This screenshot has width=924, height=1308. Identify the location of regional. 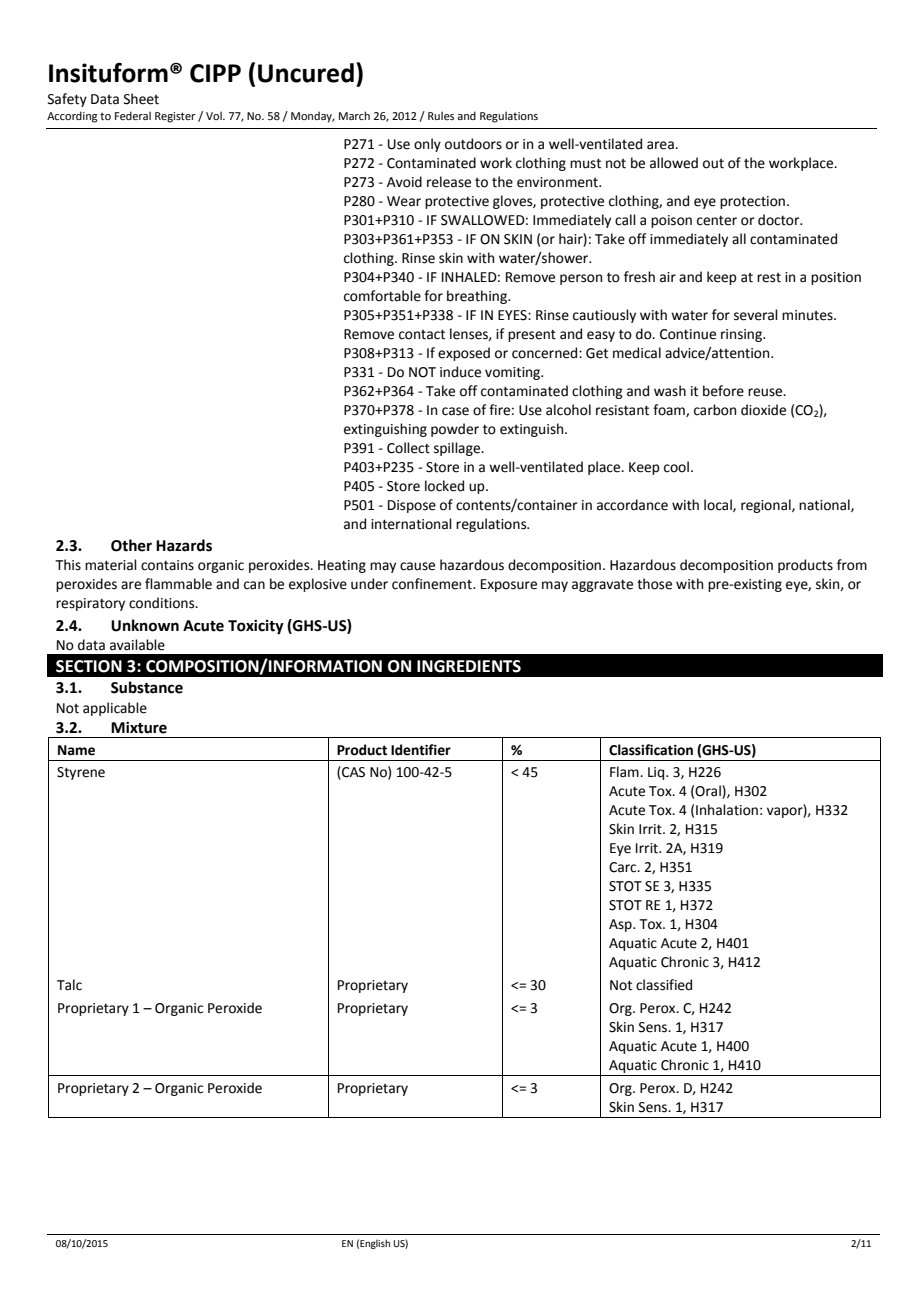
(767, 506).
